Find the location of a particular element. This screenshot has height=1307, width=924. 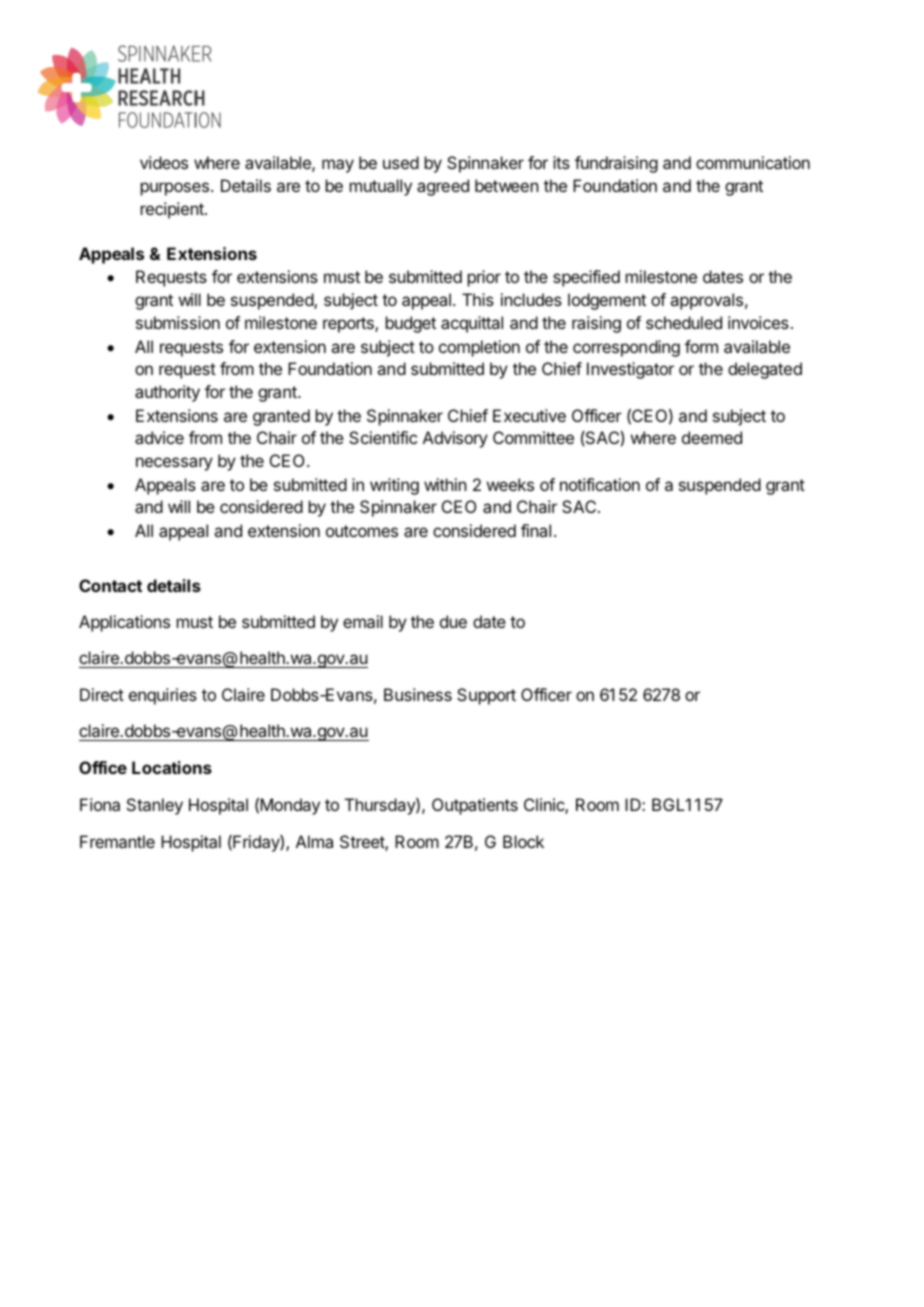

final is located at coordinates (536, 530).
